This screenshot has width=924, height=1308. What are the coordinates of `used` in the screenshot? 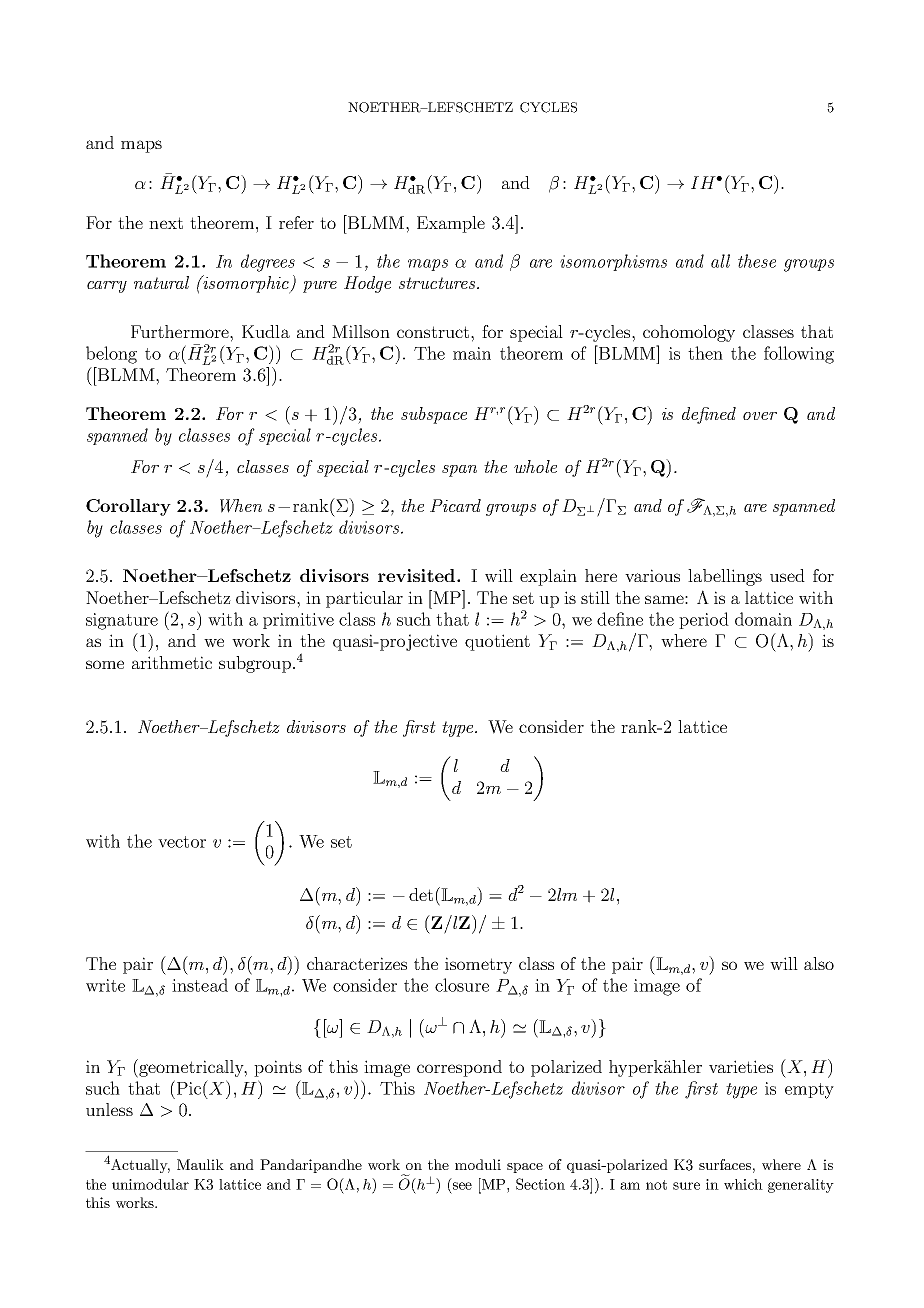 It's located at (787, 575).
